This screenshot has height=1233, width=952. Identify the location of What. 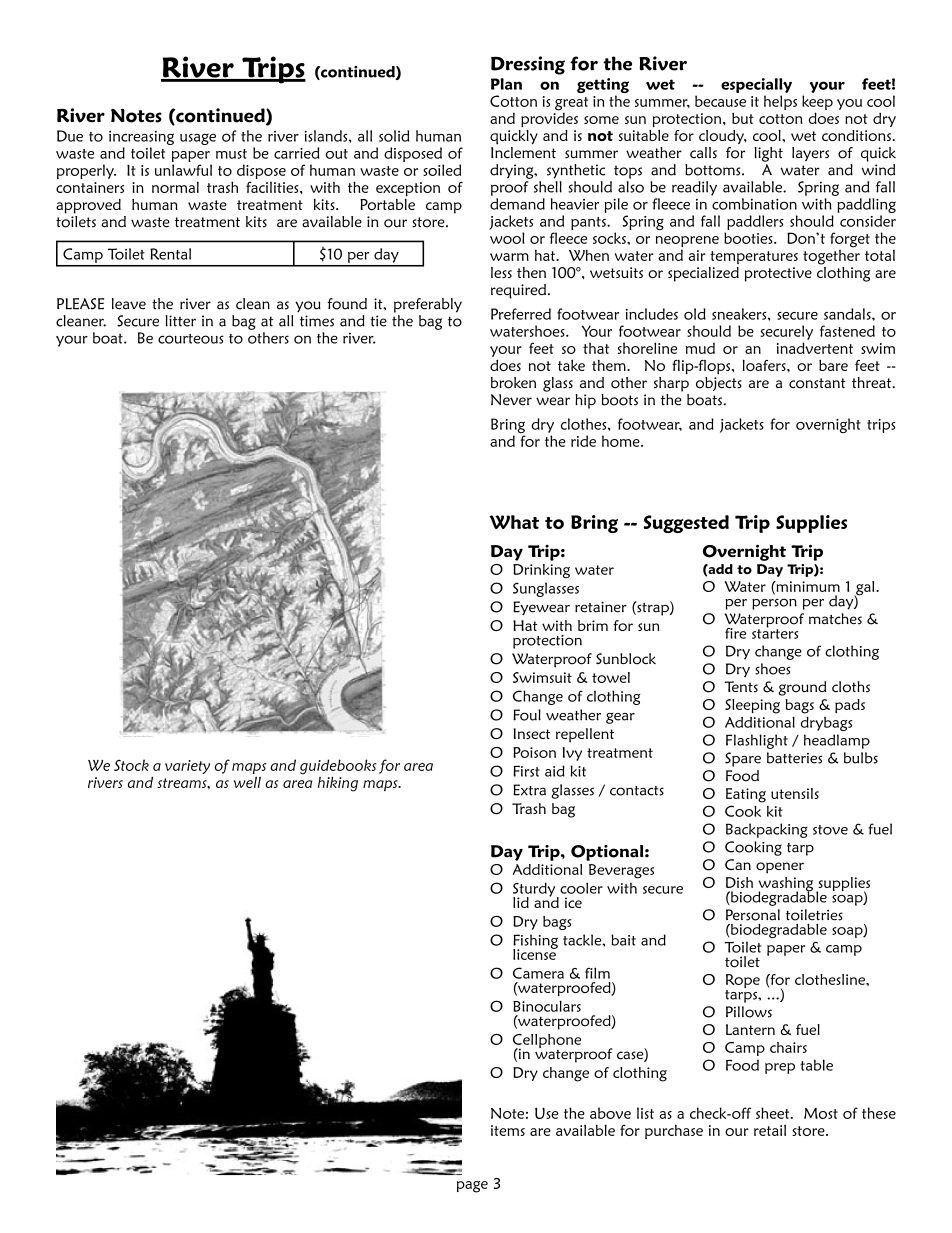
(514, 522).
